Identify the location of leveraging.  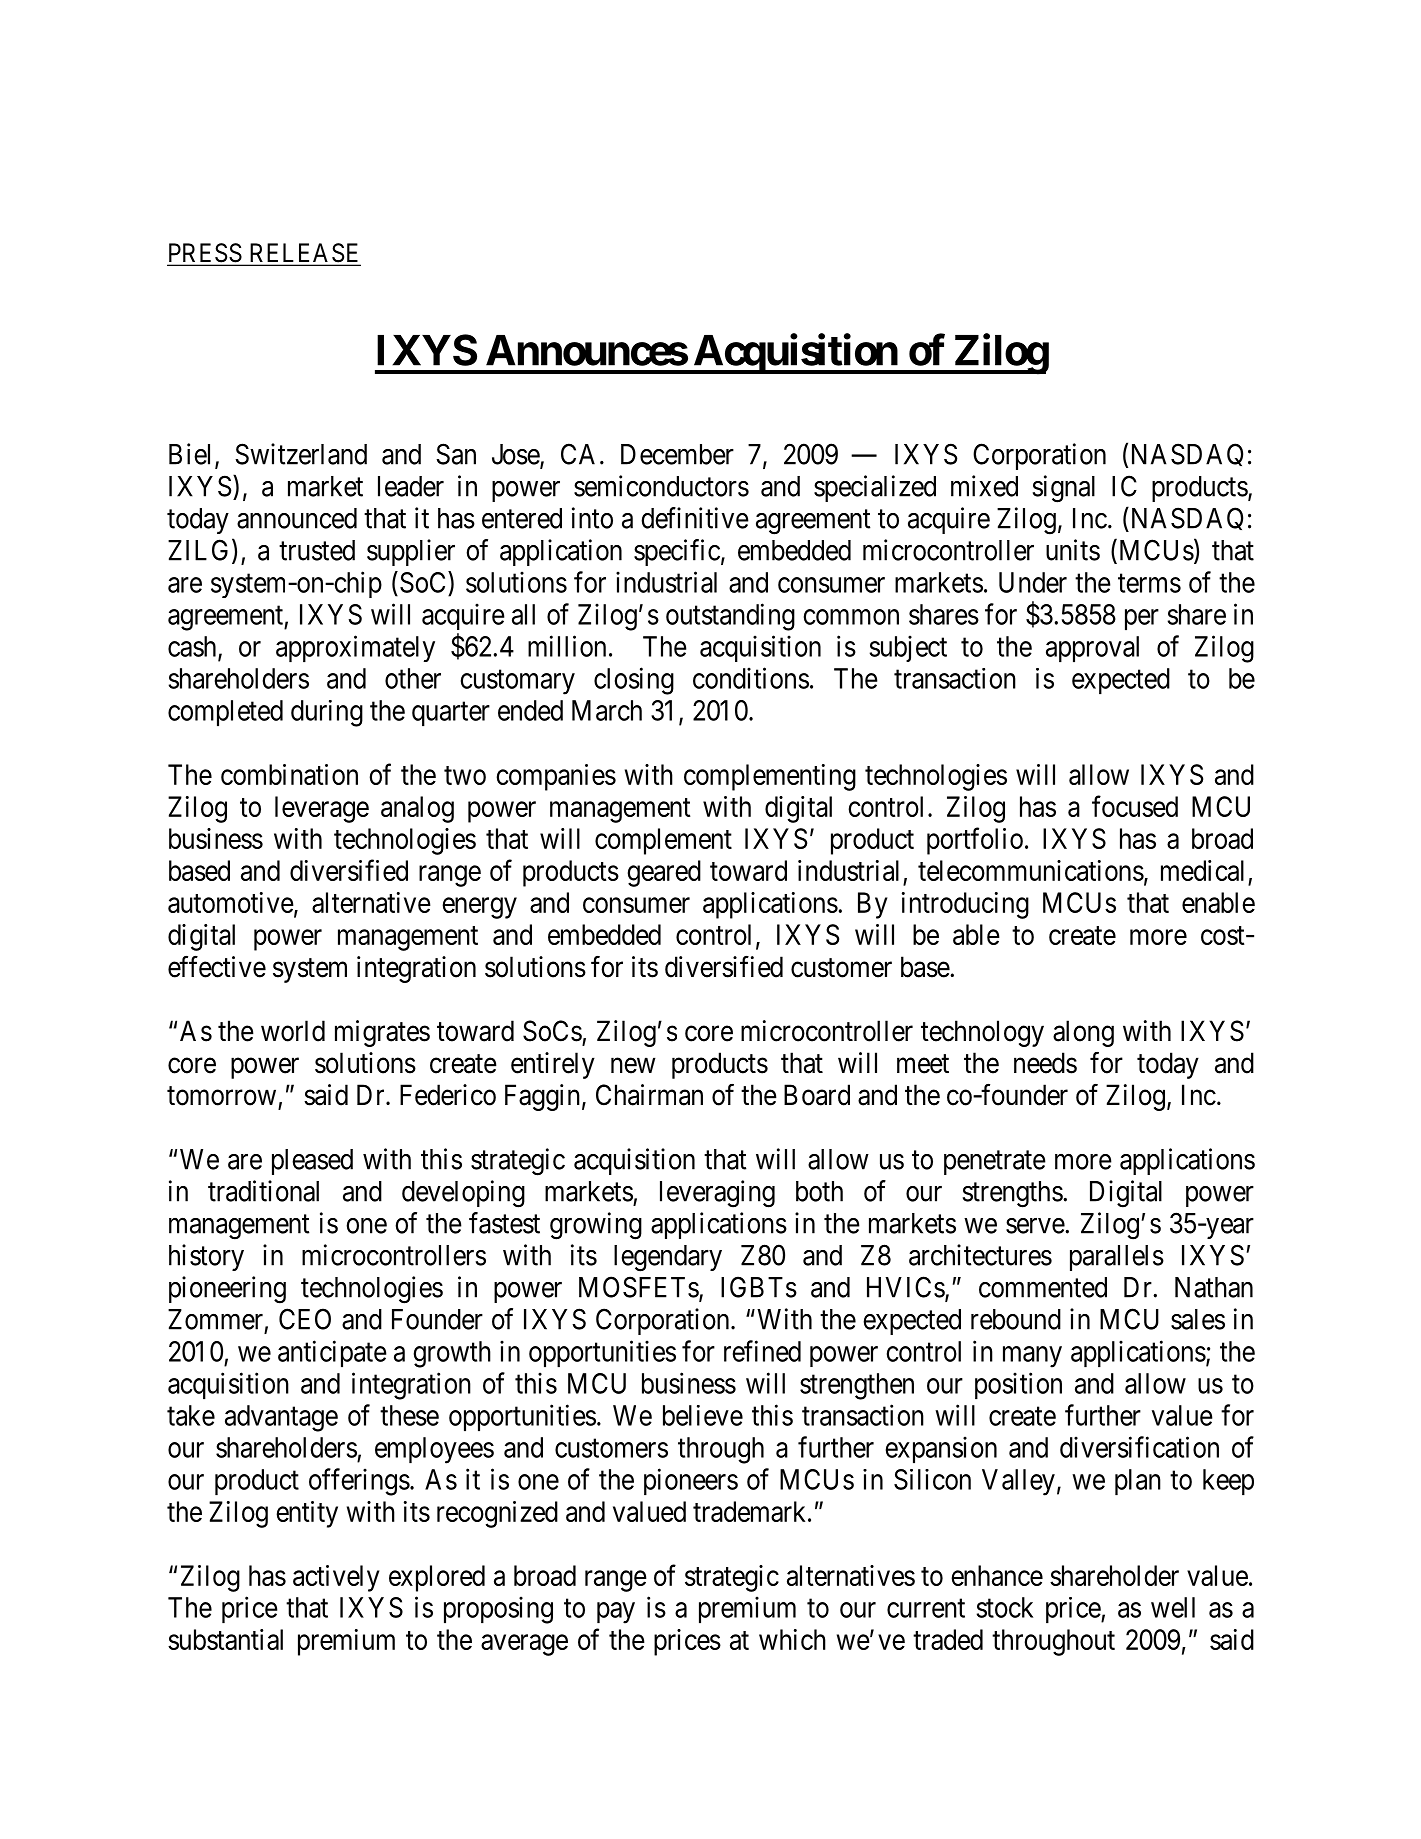
(717, 1194).
